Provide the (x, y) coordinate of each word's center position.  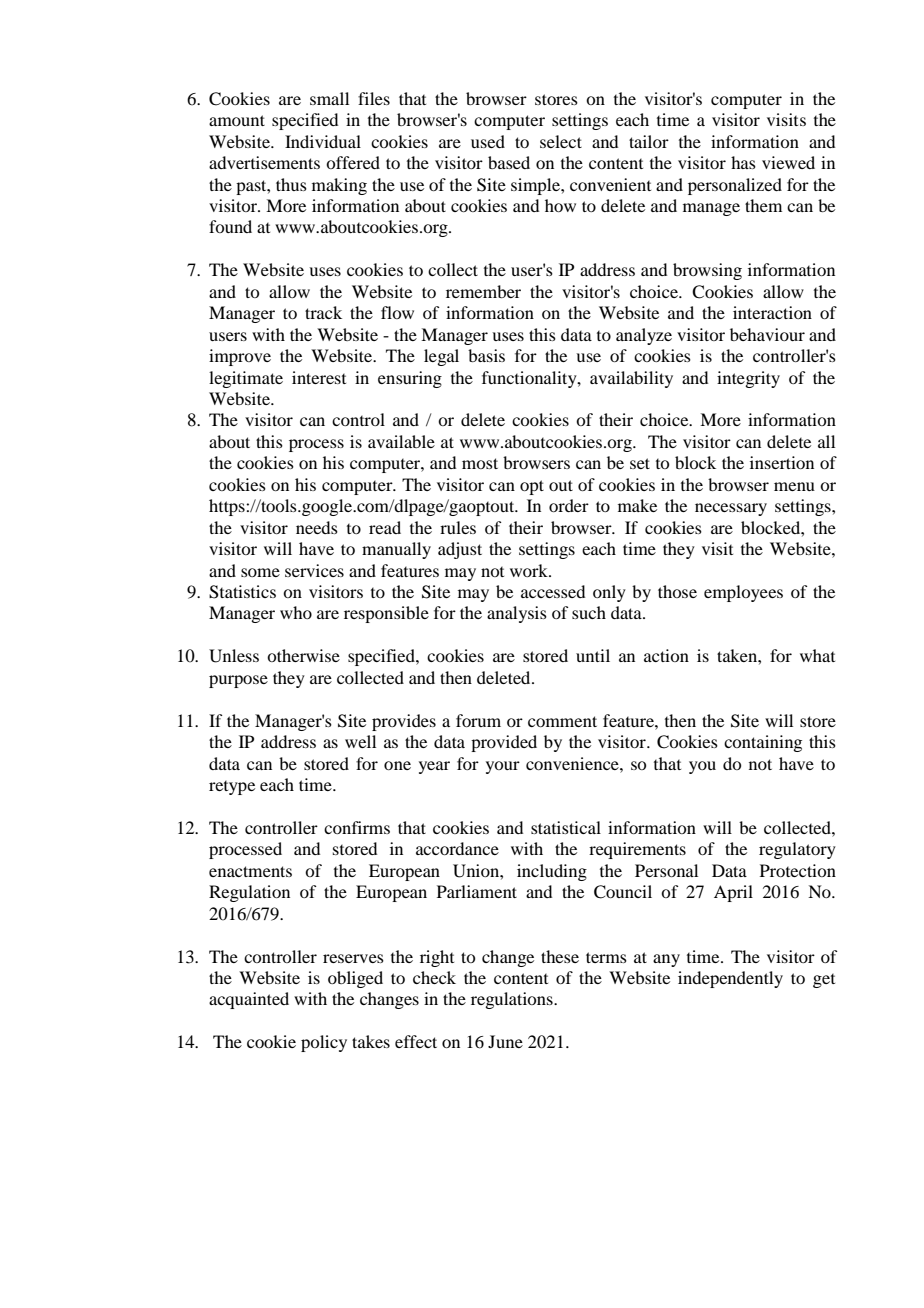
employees (743, 593)
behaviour (767, 334)
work (530, 570)
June (505, 1041)
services (314, 570)
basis (486, 355)
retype (232, 788)
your (503, 767)
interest (319, 377)
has (743, 162)
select (561, 141)
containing (763, 743)
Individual (323, 141)
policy (324, 1043)
